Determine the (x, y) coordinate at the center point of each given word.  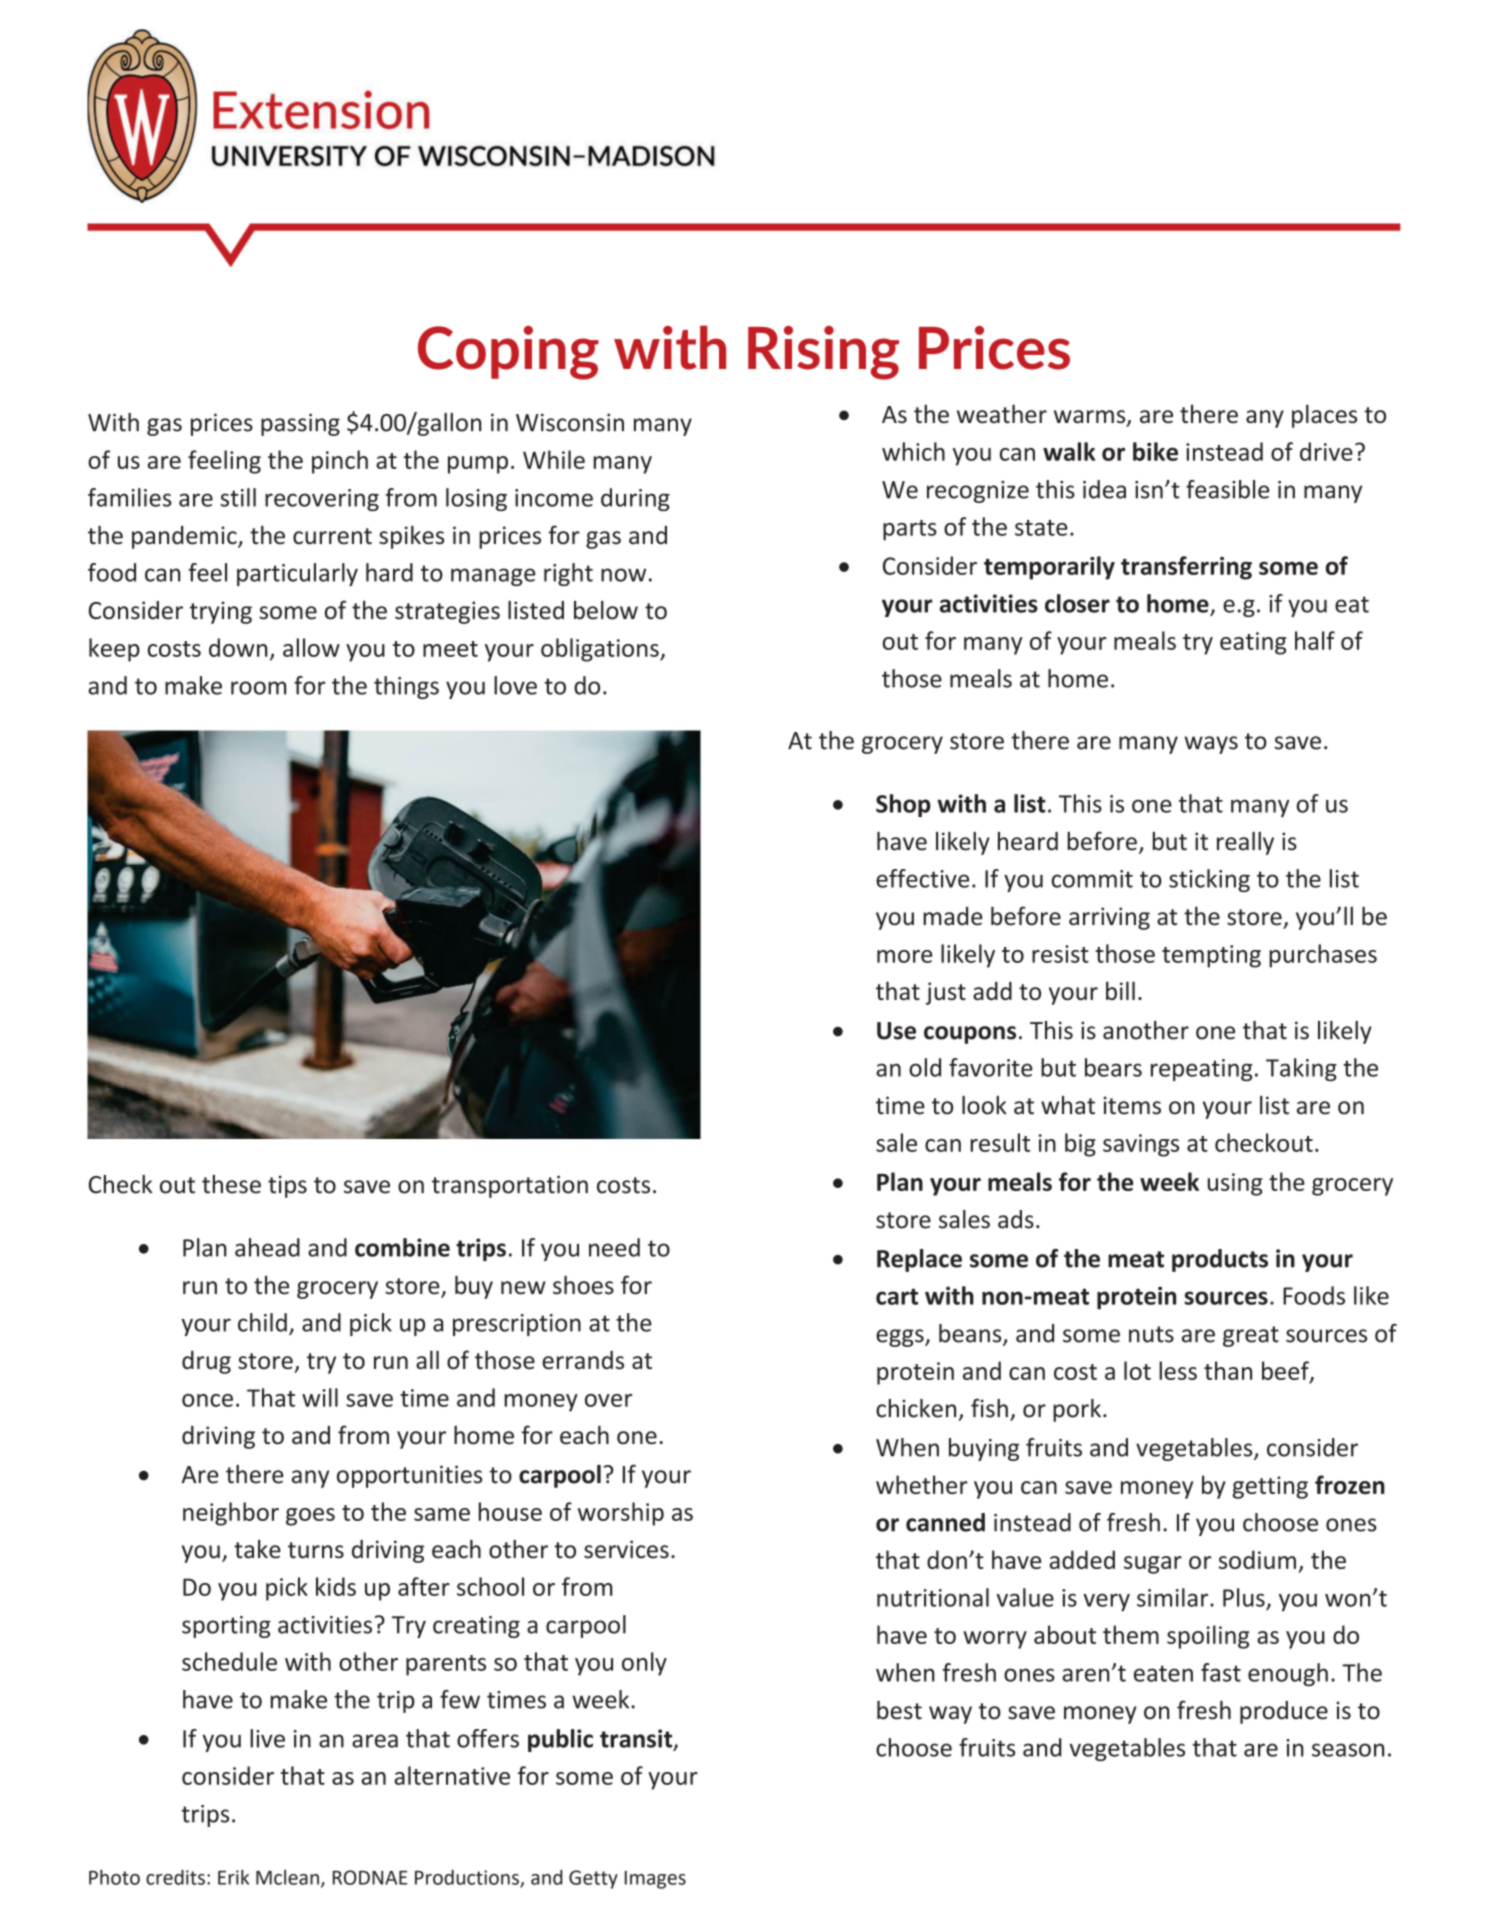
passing (300, 424)
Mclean (287, 1877)
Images (655, 1880)
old (925, 1067)
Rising (823, 353)
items (1132, 1105)
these (231, 1184)
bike (1155, 451)
